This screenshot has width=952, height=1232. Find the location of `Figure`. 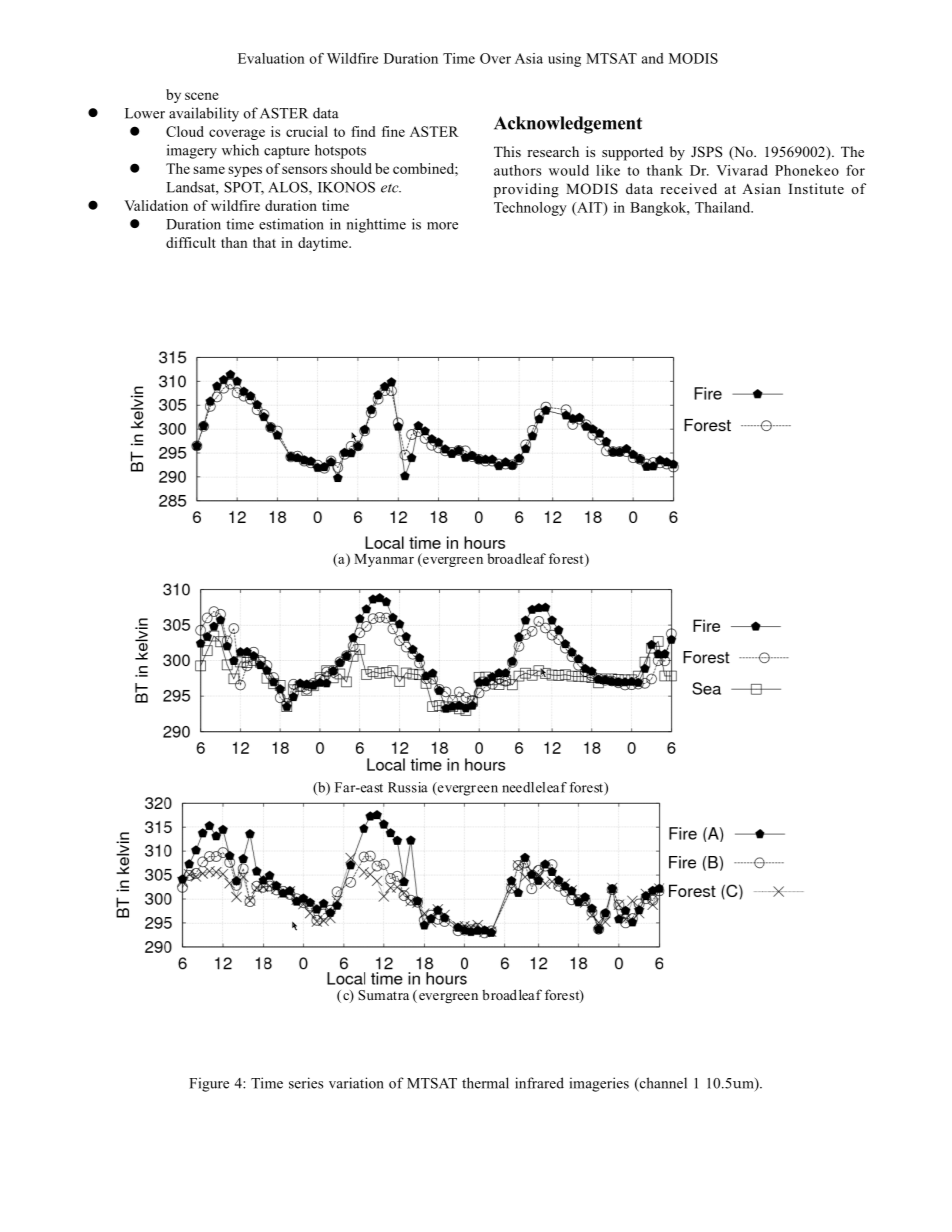

Figure is located at coordinates (209, 1084).
